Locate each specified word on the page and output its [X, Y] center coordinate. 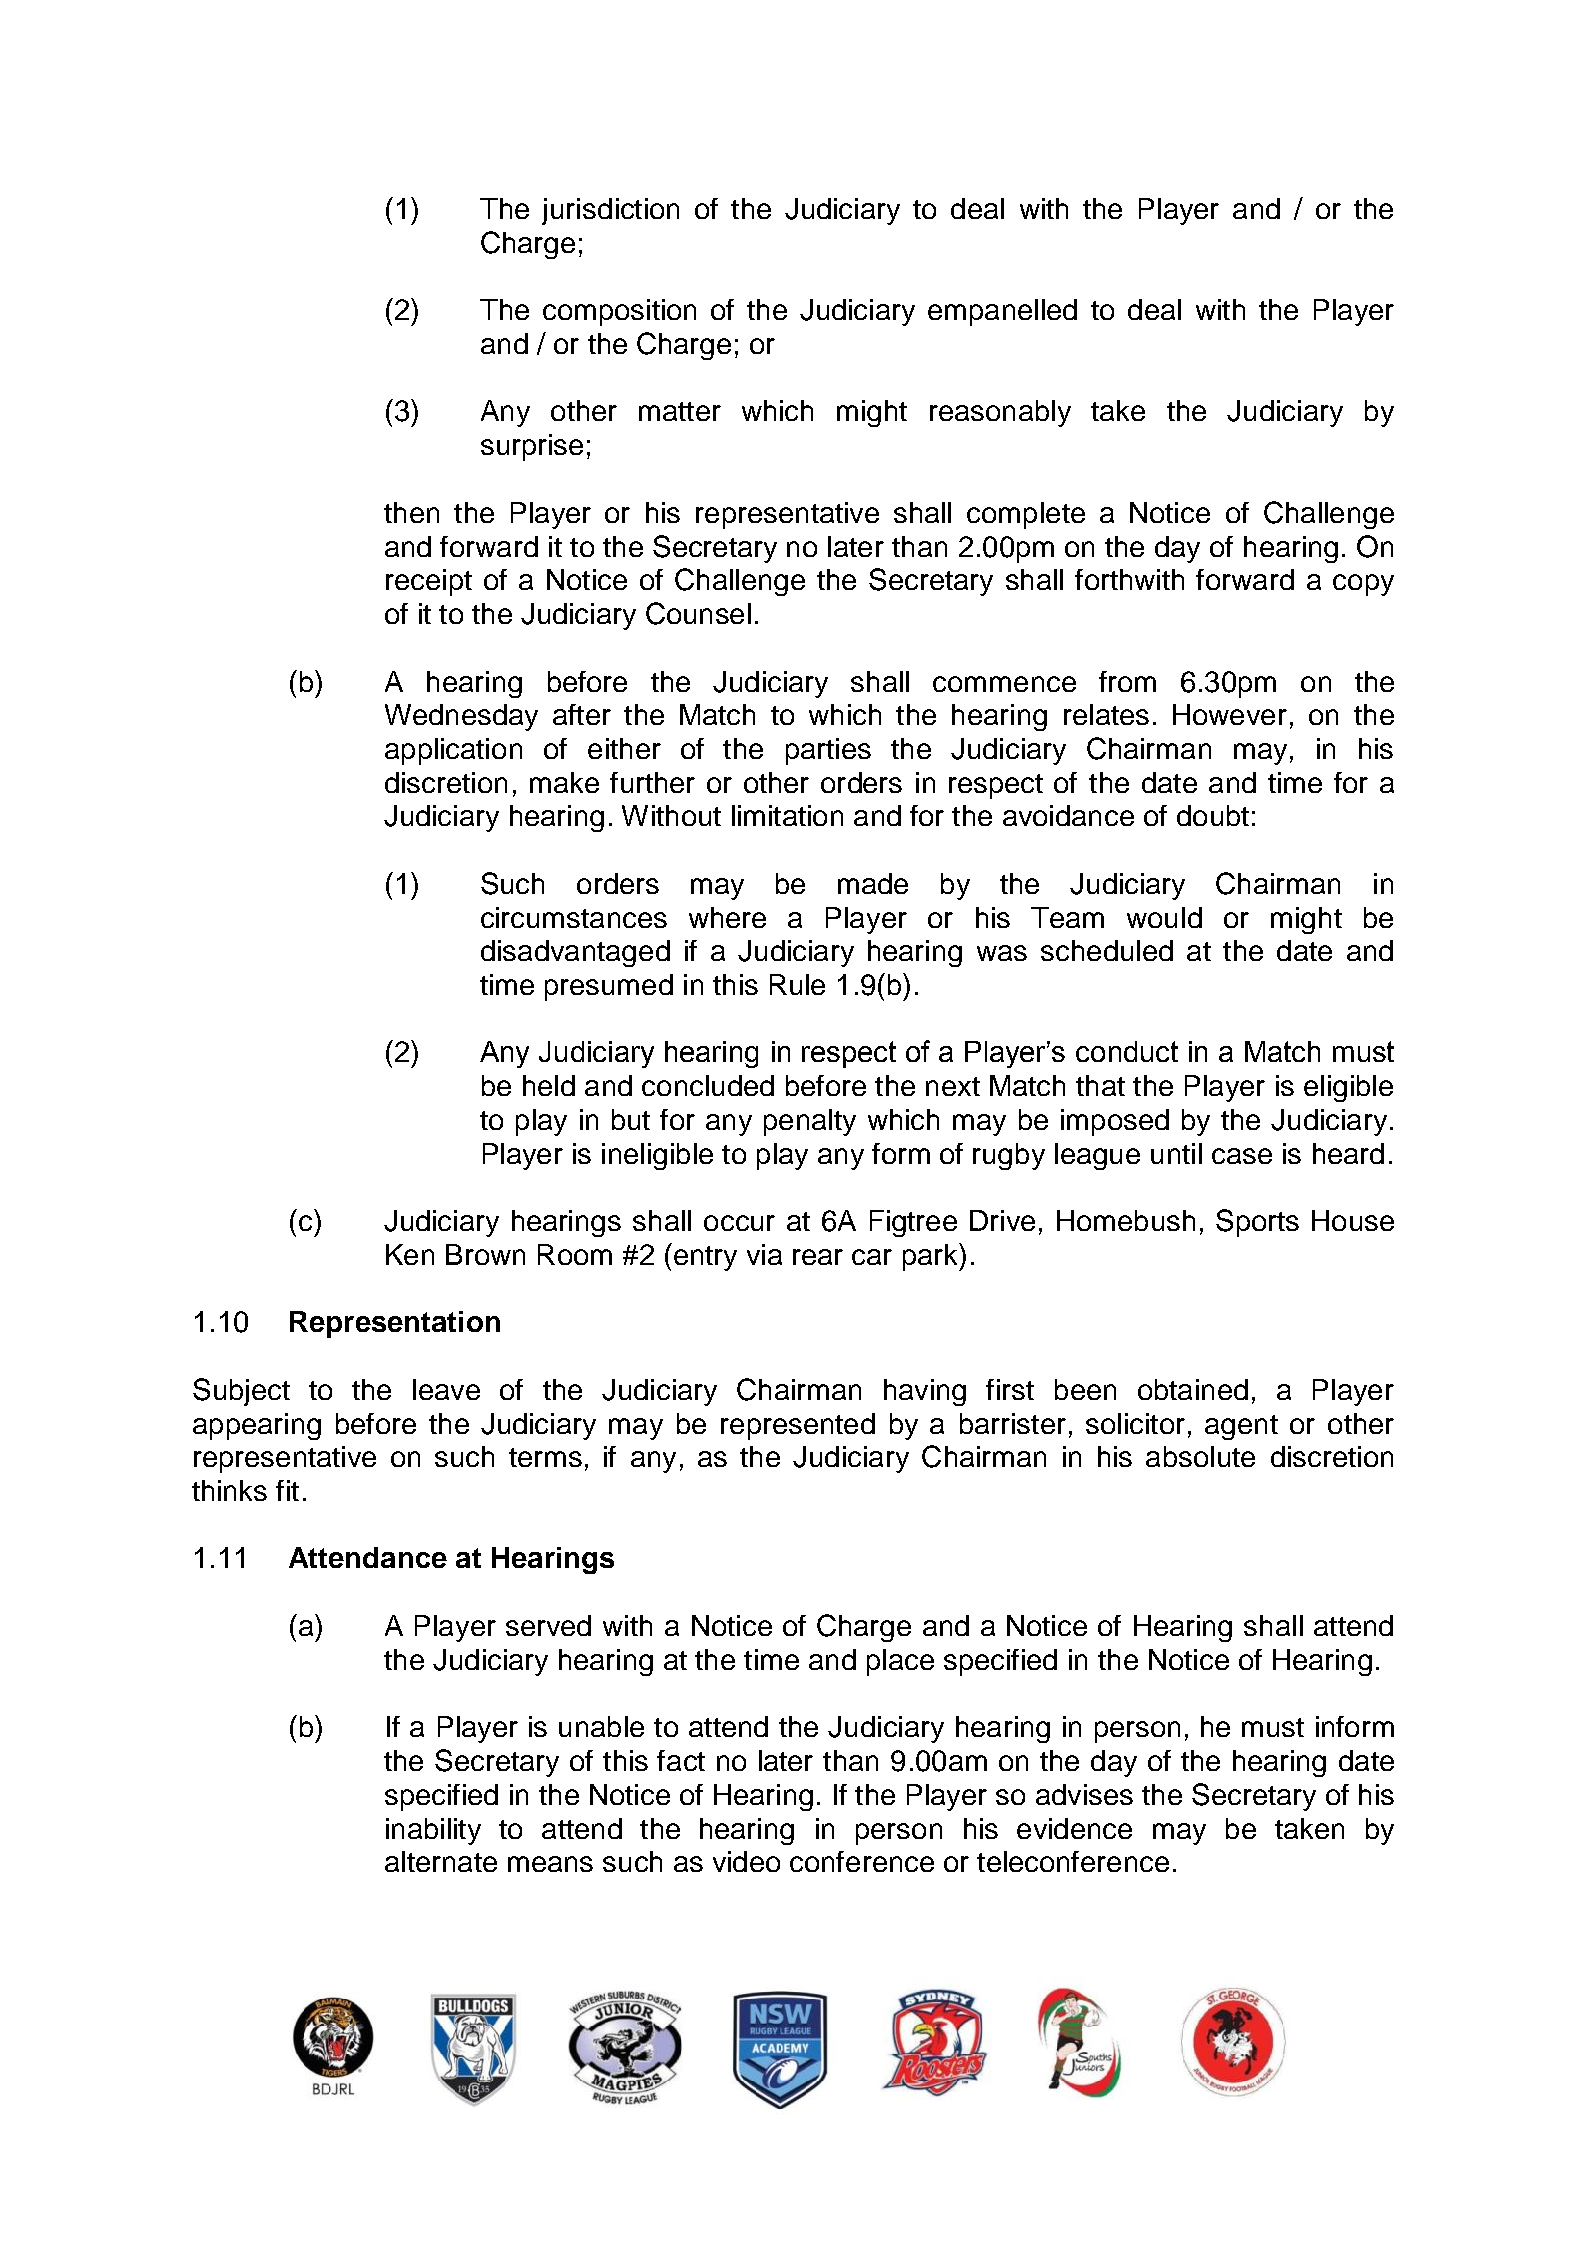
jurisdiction [610, 211]
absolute [1200, 1456]
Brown [485, 1254]
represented [798, 1426]
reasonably [1000, 413]
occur [739, 1223]
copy [1363, 585]
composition [619, 312]
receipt [429, 582]
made [873, 883]
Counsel [698, 613]
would [1164, 917]
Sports [1257, 1223]
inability [433, 1831]
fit [287, 1490]
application [453, 751]
